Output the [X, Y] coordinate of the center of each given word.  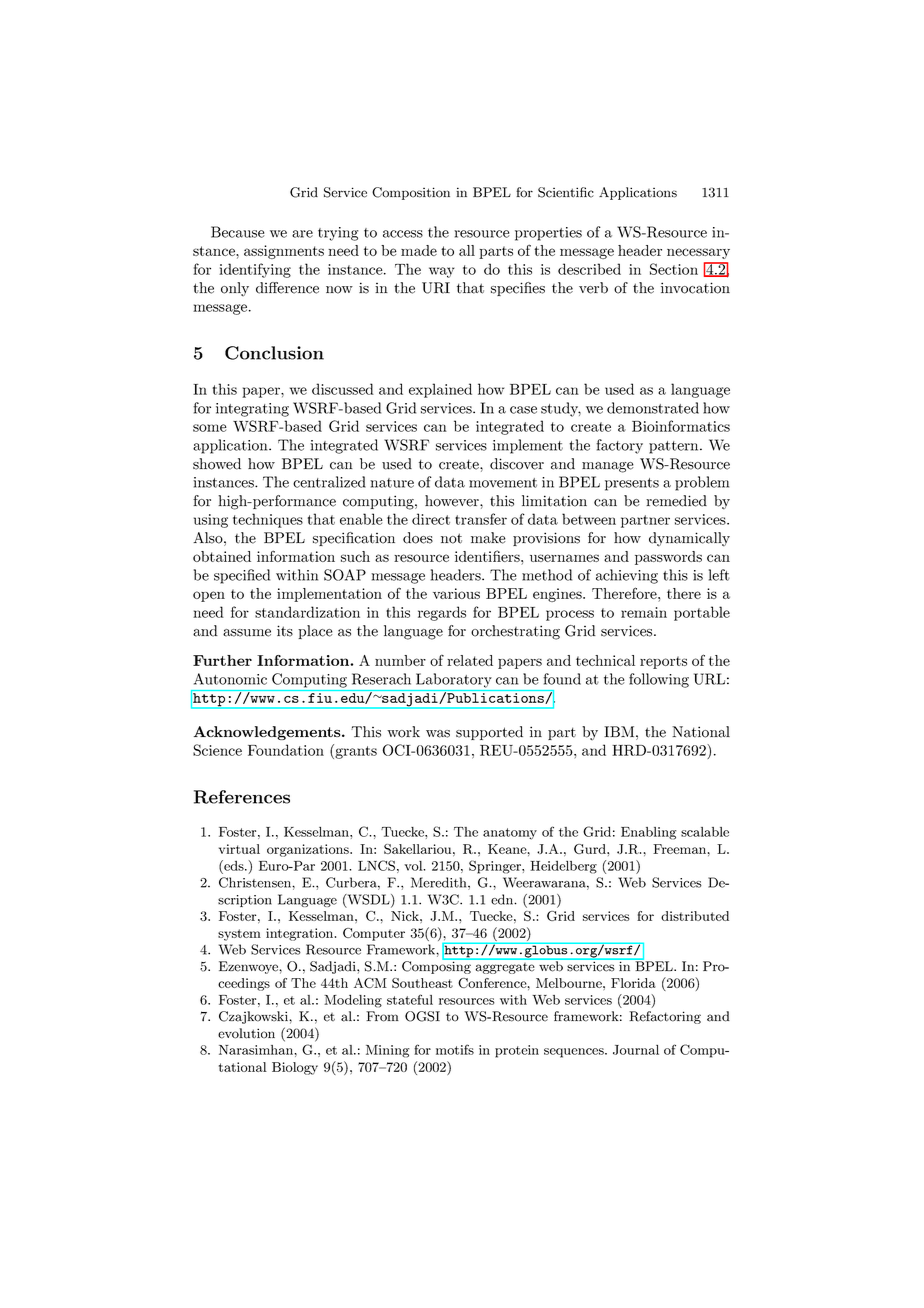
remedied [676, 501]
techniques [268, 520]
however [453, 501]
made [419, 250]
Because [238, 232]
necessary [698, 253]
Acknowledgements [268, 733]
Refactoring [665, 1017]
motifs [455, 1049]
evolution [246, 1033]
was [438, 734]
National [701, 732]
